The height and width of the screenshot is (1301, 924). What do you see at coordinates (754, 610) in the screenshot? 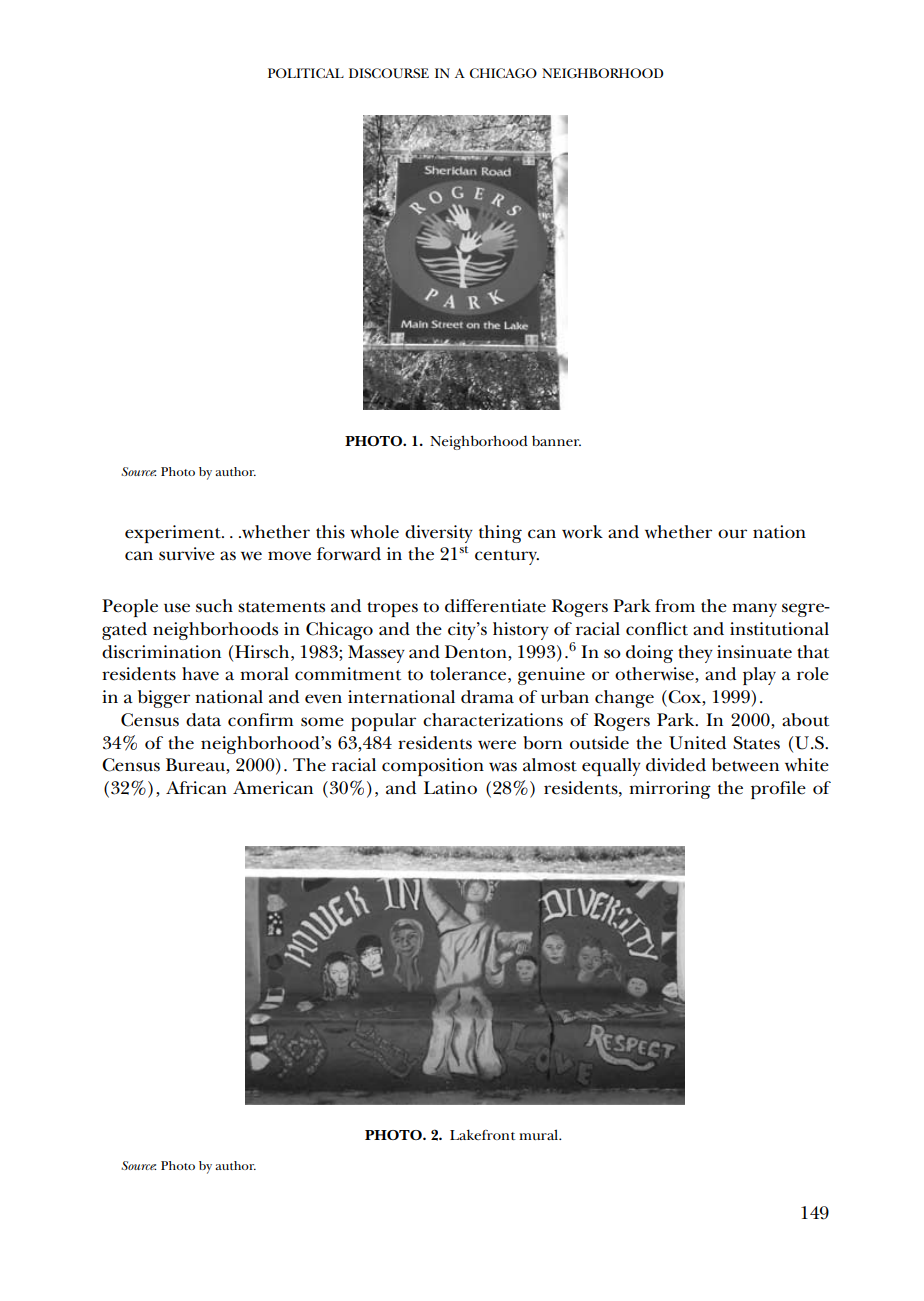
I see `many` at bounding box center [754, 610].
